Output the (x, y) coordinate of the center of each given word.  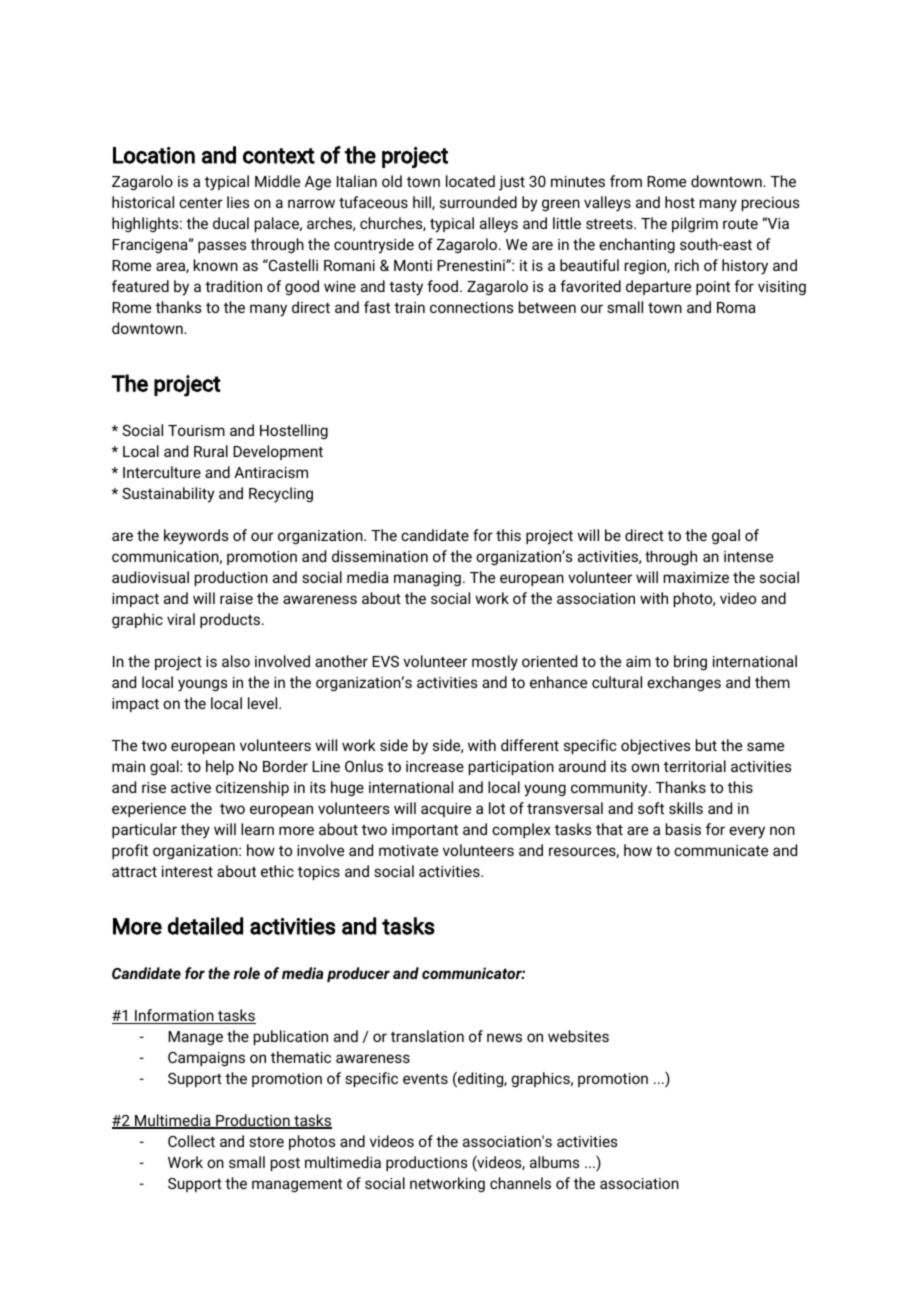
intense (748, 556)
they (195, 831)
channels (520, 1183)
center (201, 203)
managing (427, 579)
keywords (196, 537)
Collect (191, 1141)
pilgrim (695, 225)
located (470, 181)
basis (683, 829)
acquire (446, 810)
